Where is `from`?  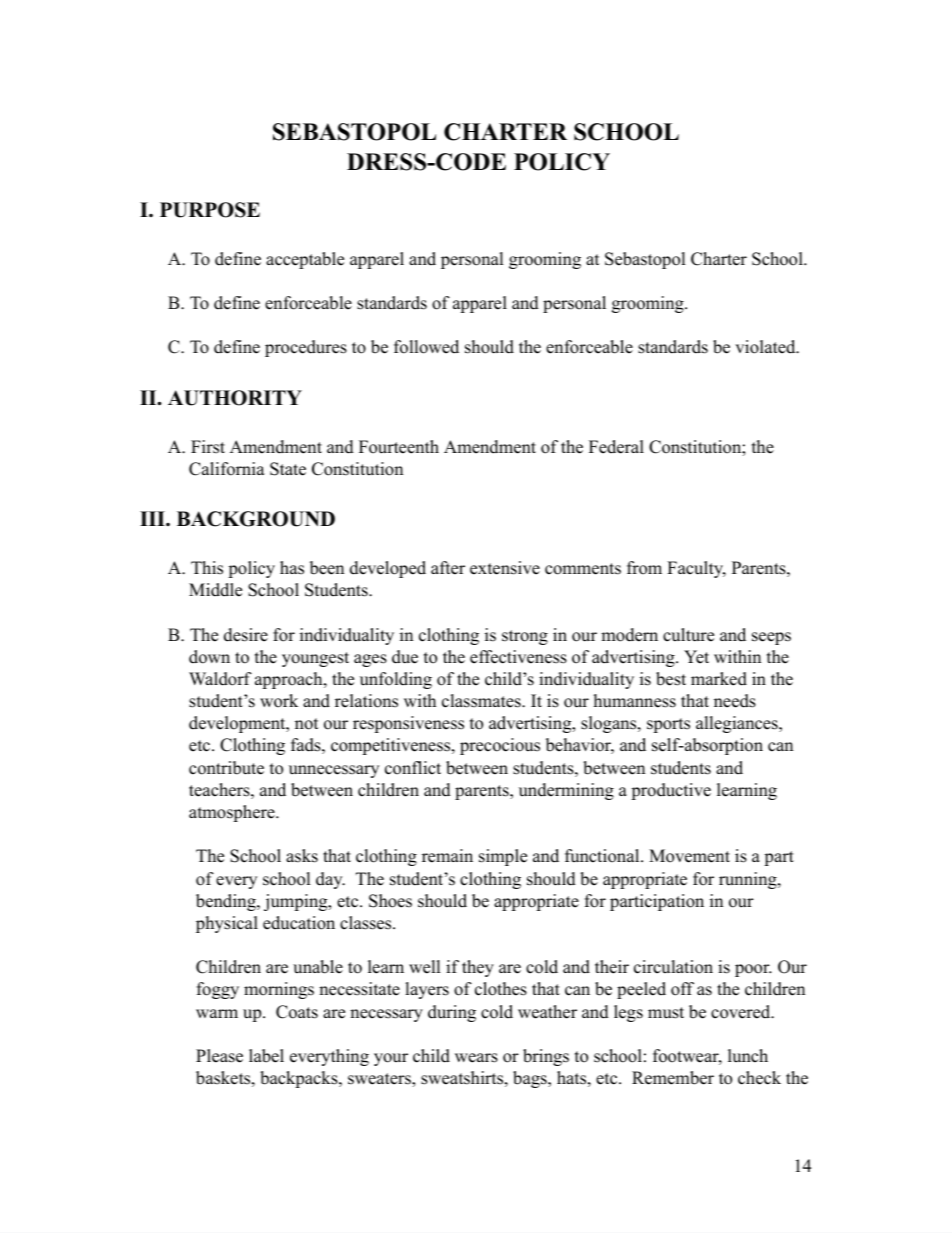
from is located at coordinates (644, 568).
